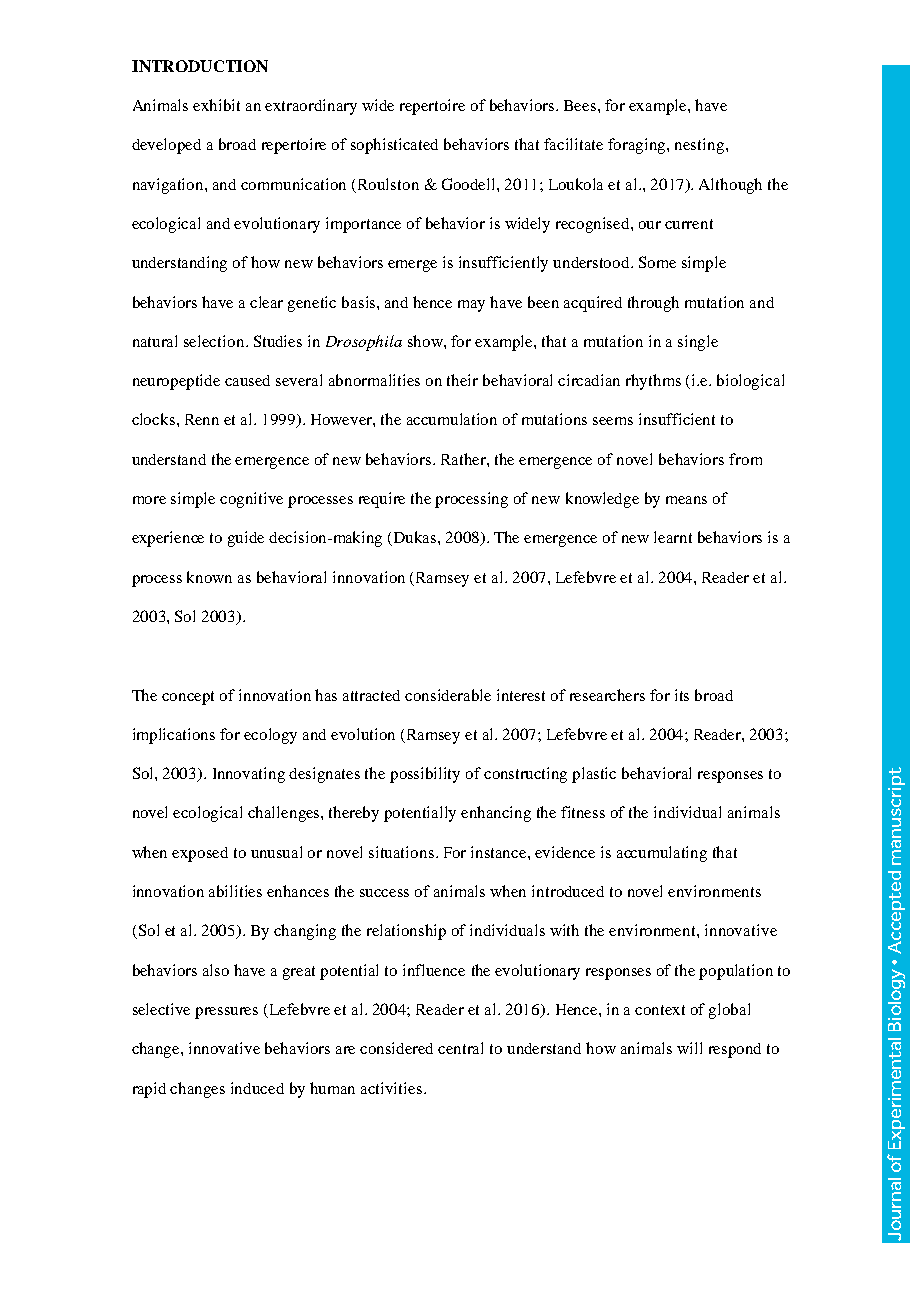 This page has width=924, height=1308. What do you see at coordinates (391, 1088) in the page?
I see `activities` at bounding box center [391, 1088].
